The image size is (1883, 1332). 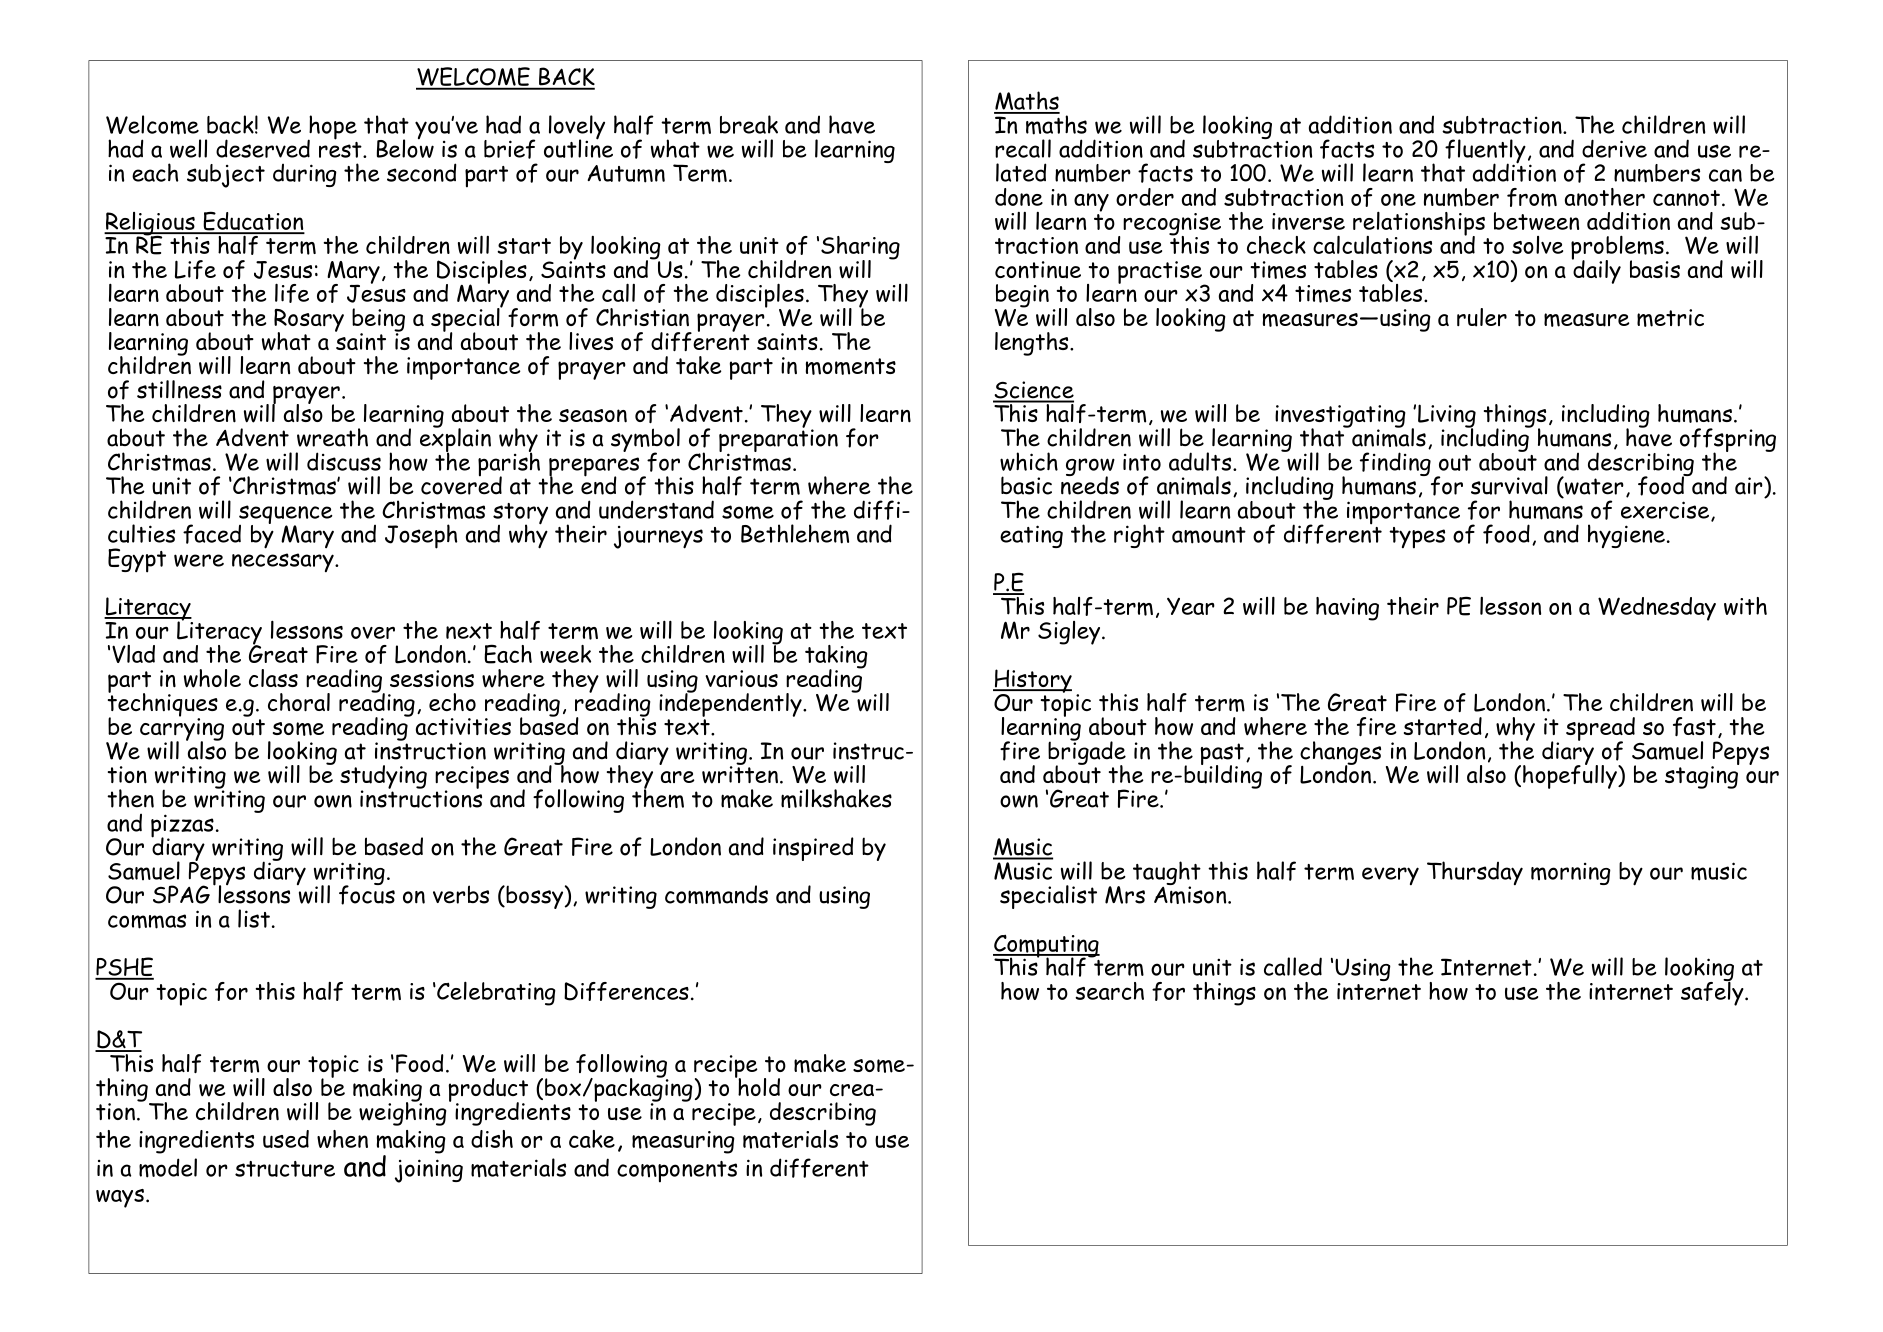 What do you see at coordinates (285, 1169) in the screenshot?
I see `structure` at bounding box center [285, 1169].
